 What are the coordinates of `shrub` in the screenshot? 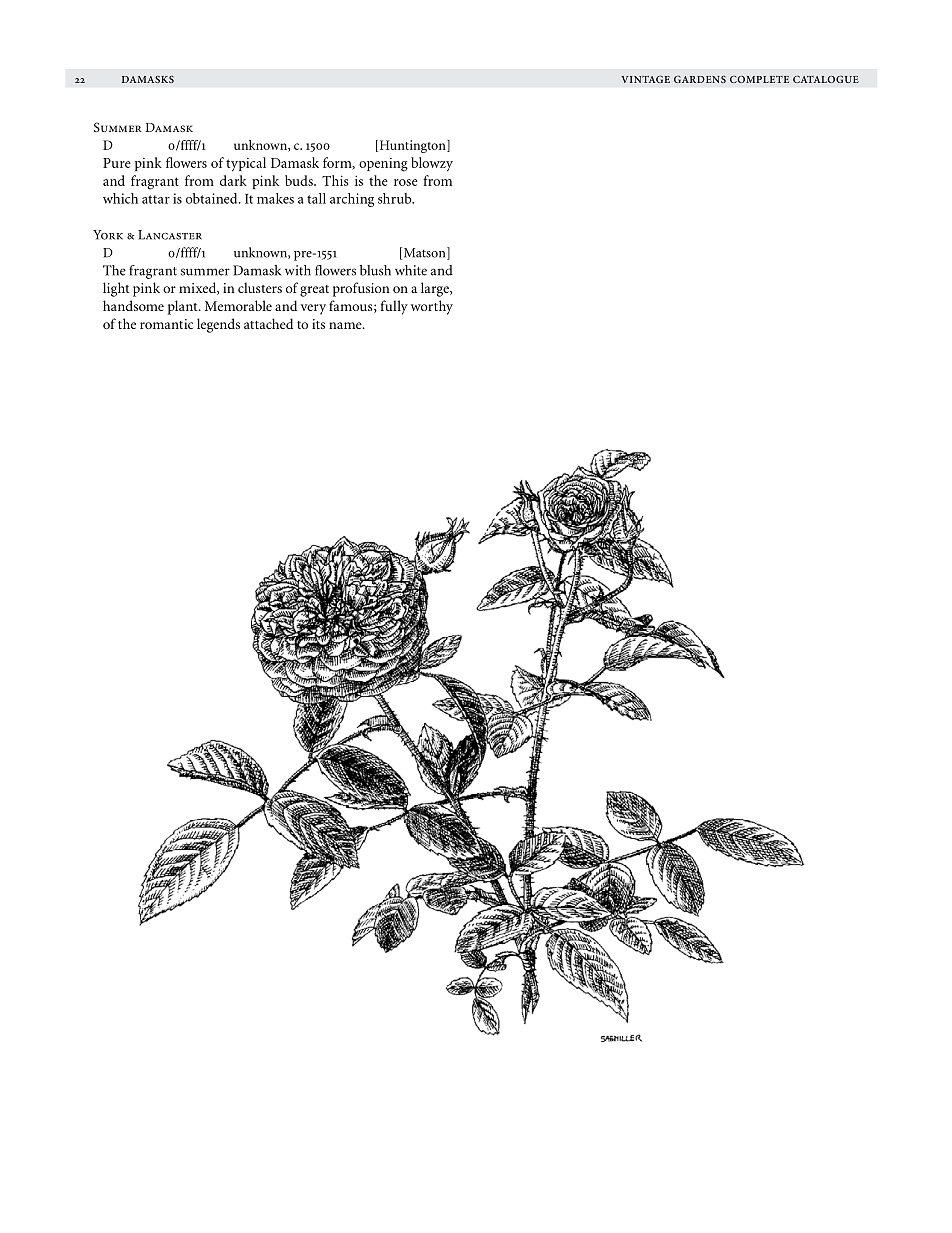 It's located at (396, 198).
